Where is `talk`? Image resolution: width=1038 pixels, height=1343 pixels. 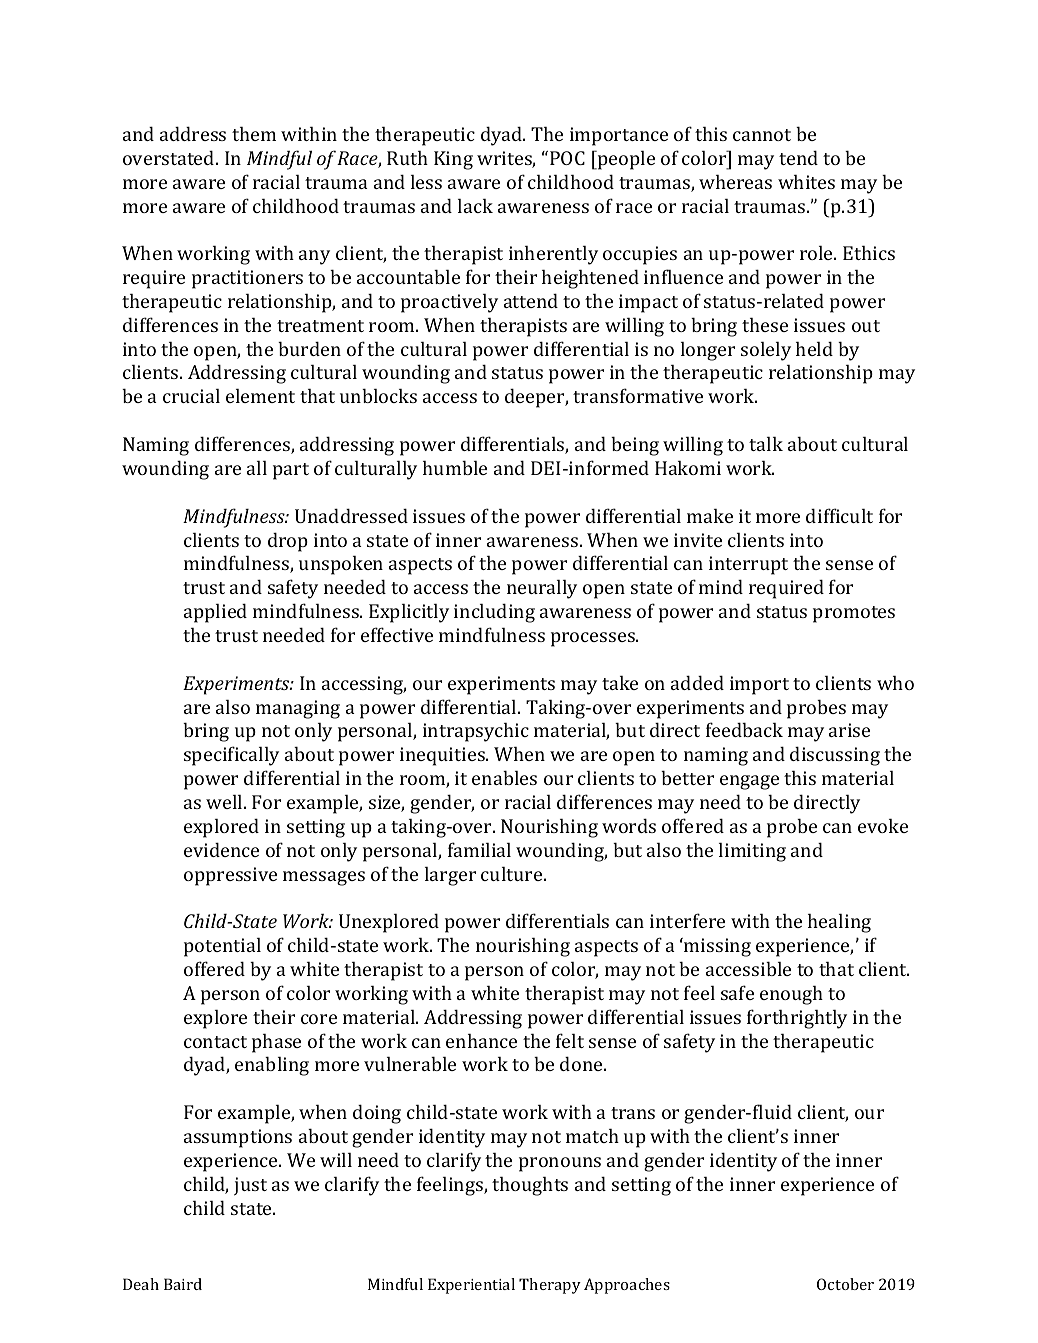 talk is located at coordinates (766, 443).
